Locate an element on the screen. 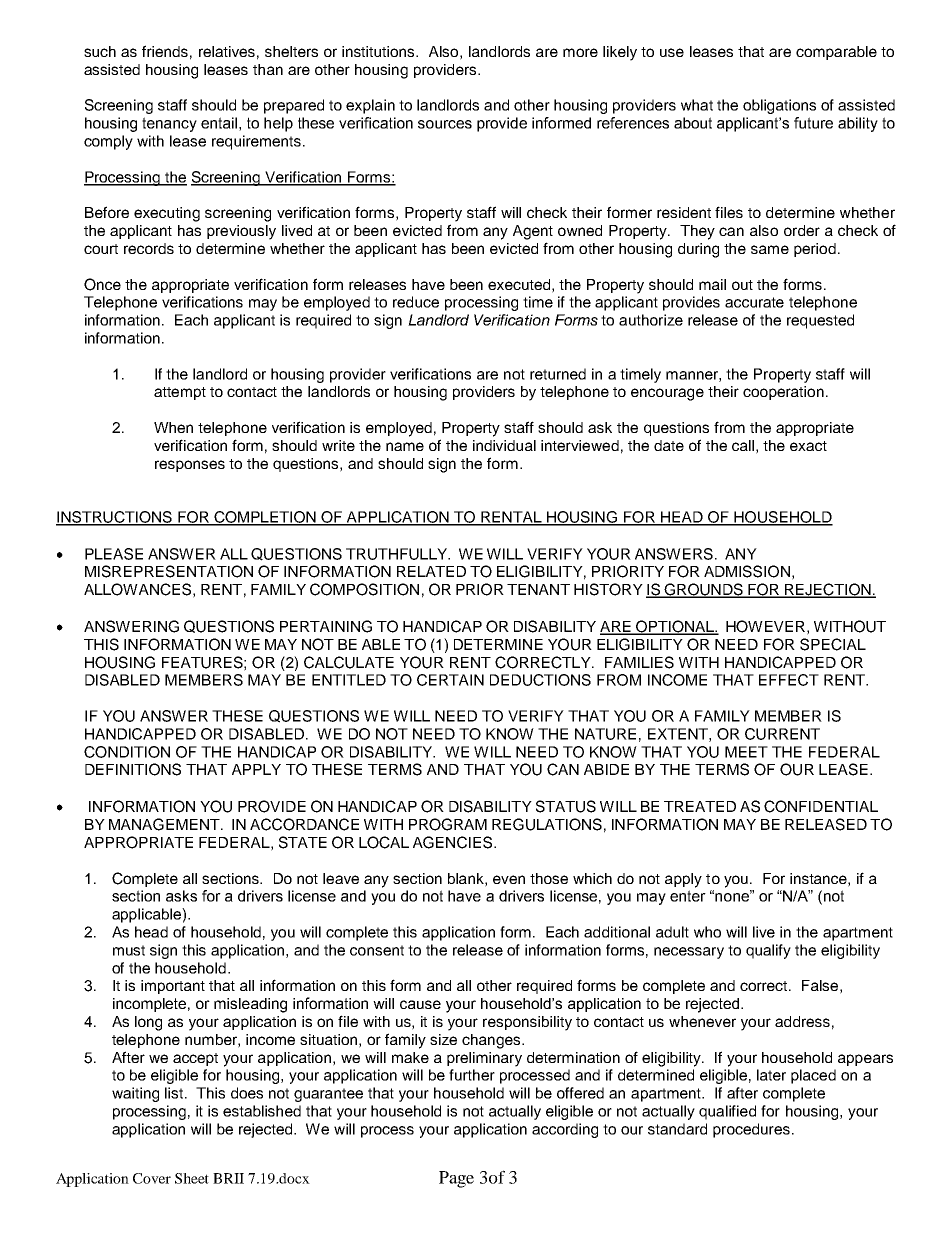 The height and width of the screenshot is (1233, 952). responses is located at coordinates (190, 466).
